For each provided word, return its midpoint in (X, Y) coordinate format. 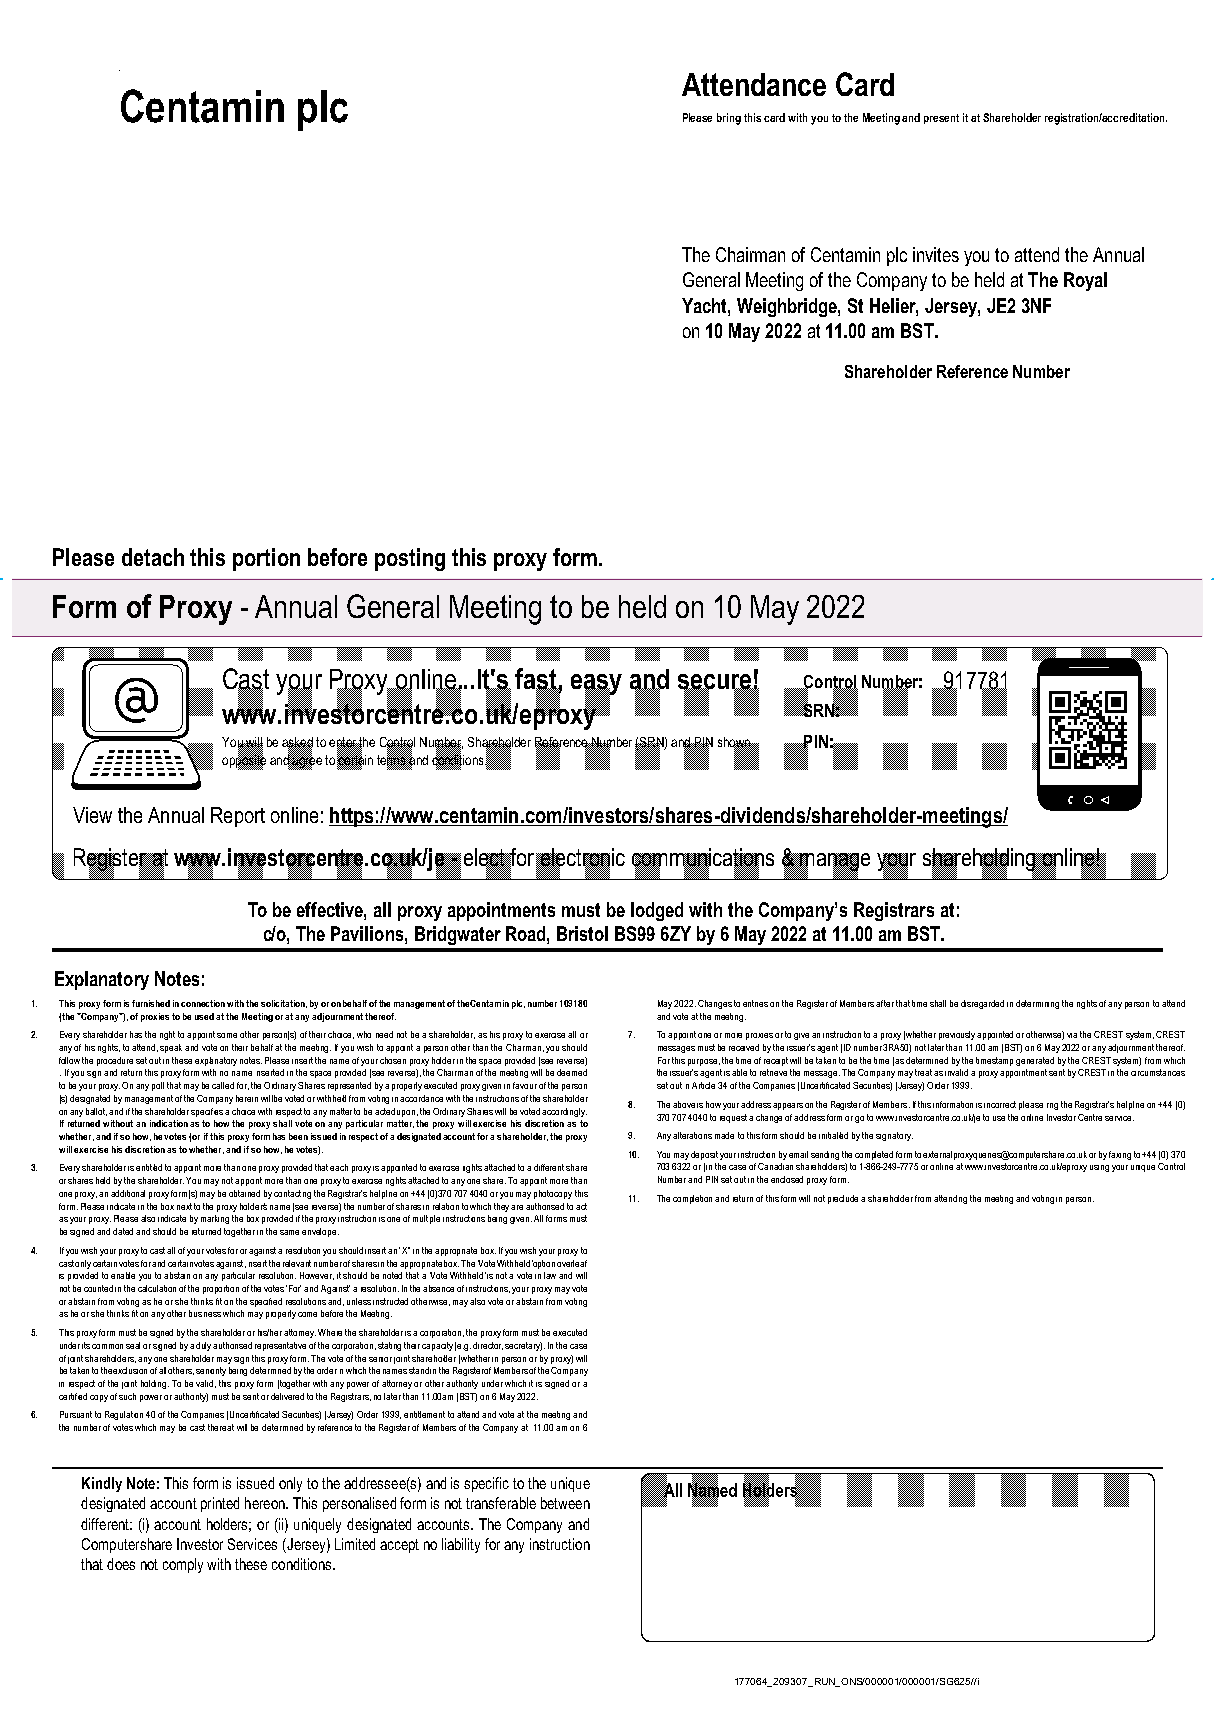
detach (153, 557)
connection (203, 1003)
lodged (657, 911)
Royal (1085, 281)
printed (220, 1504)
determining (1037, 1004)
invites (936, 254)
